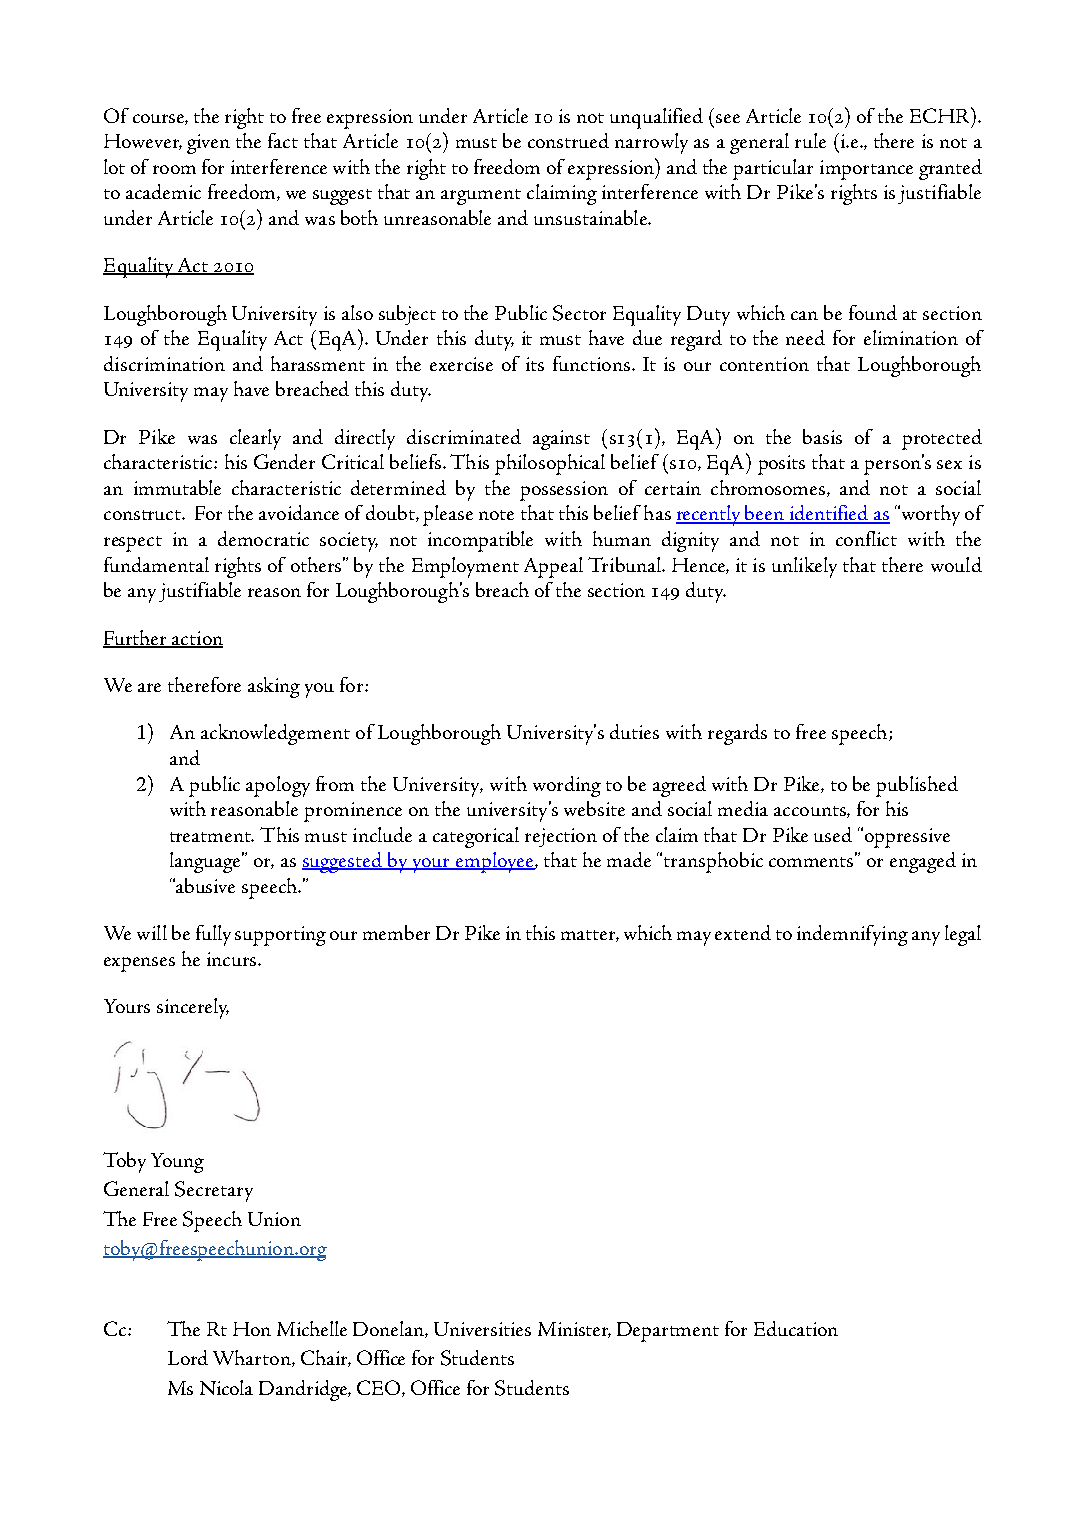 Image resolution: width=1085 pixels, height=1534 pixels. What do you see at coordinates (396, 932) in the screenshot?
I see `member` at bounding box center [396, 932].
